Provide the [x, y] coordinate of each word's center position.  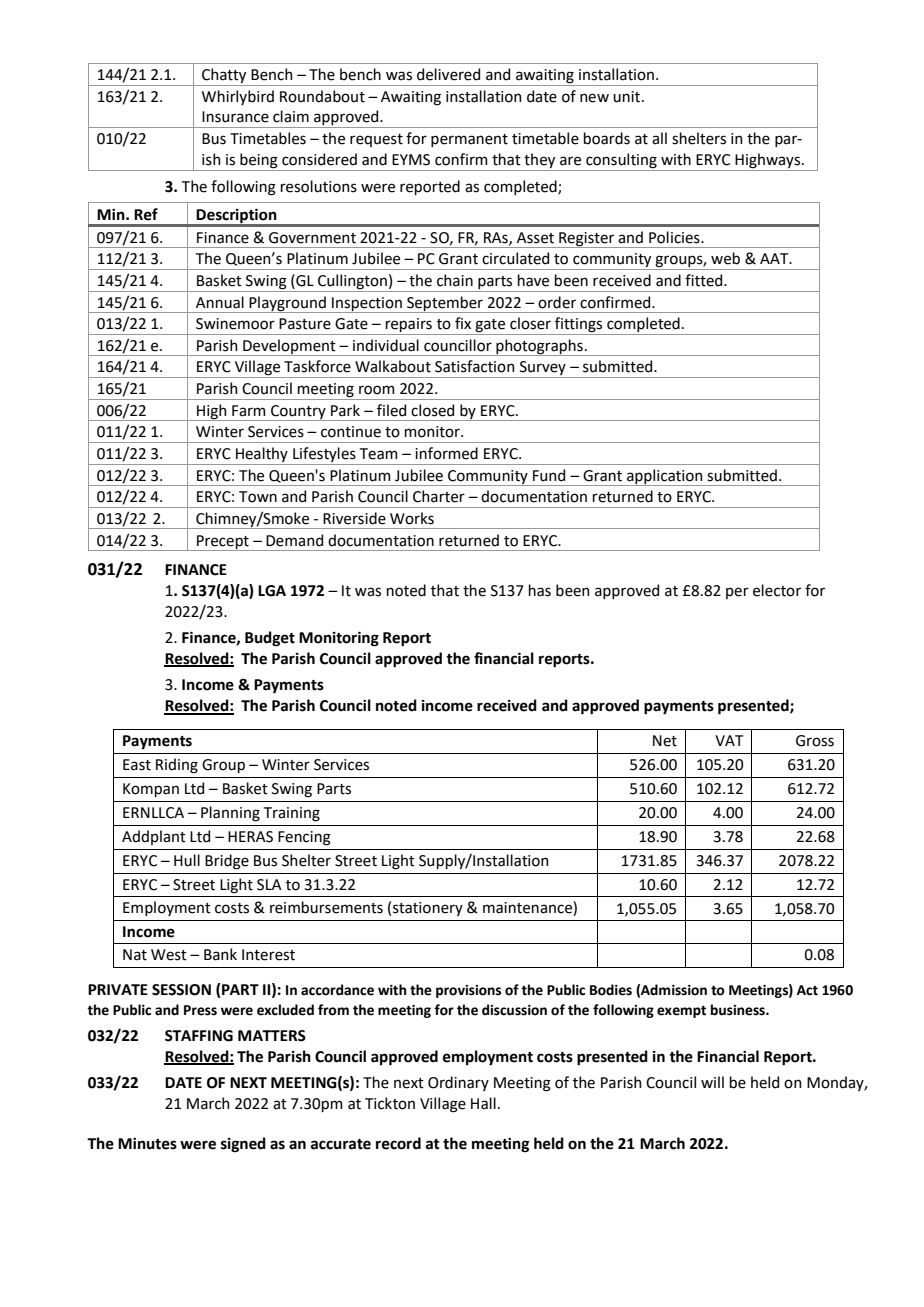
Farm [249, 411]
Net [665, 741]
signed [243, 1145]
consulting [621, 161]
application [665, 477]
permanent [469, 140]
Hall [483, 1103]
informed [446, 453]
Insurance [235, 117]
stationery [428, 909]
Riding [177, 766]
